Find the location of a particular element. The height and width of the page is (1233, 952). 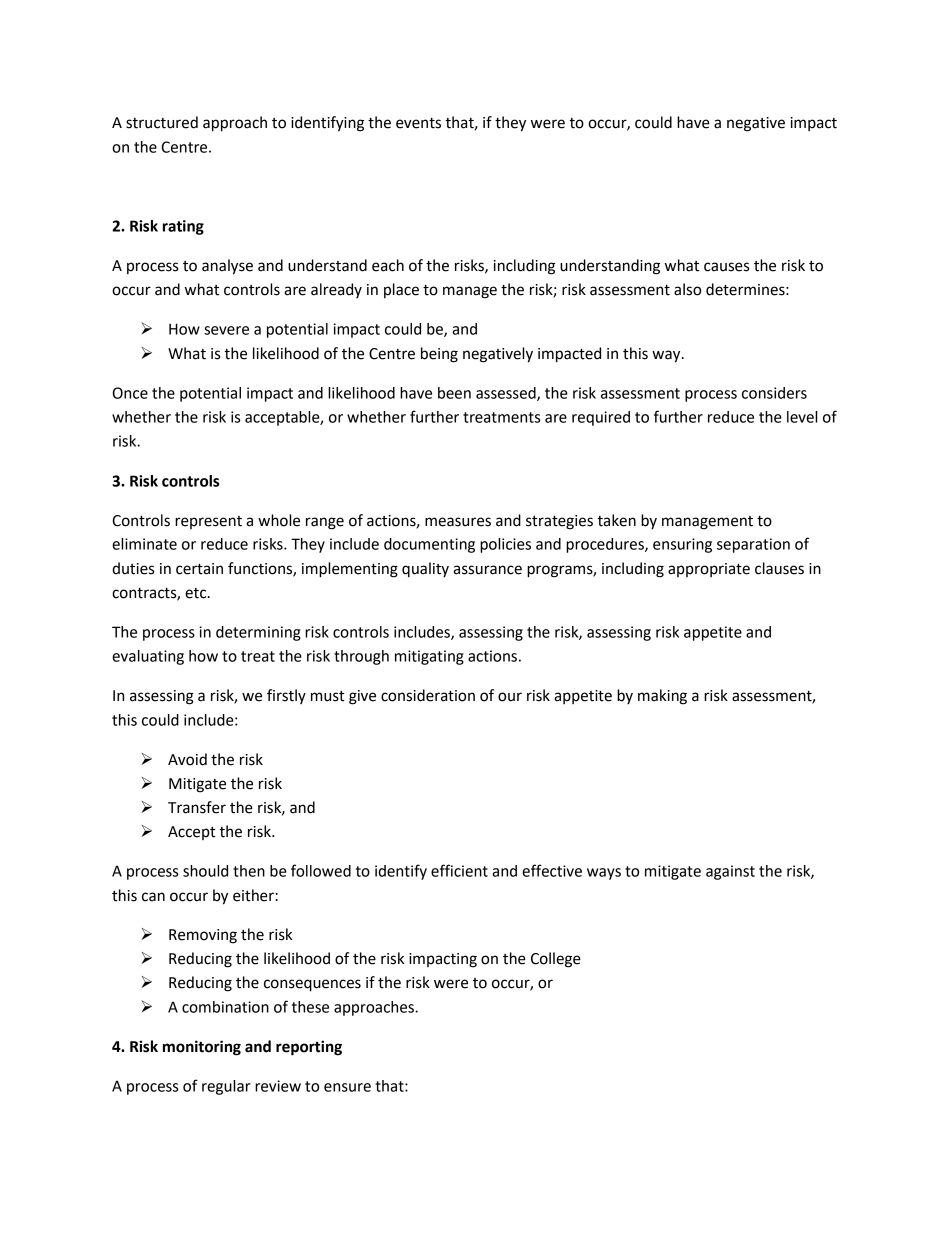

structured is located at coordinates (162, 122).
